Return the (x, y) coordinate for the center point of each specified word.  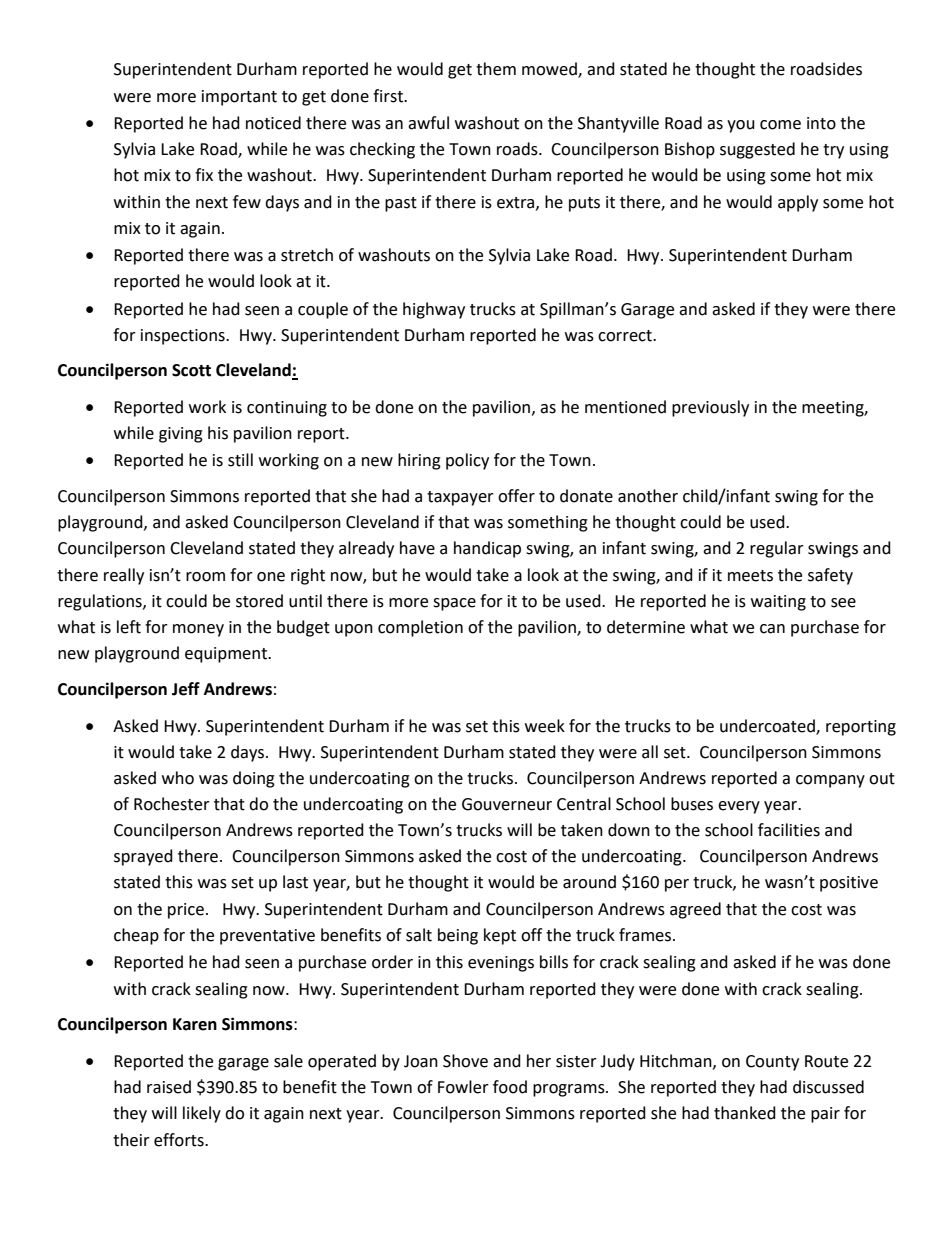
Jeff (186, 689)
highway (434, 310)
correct (626, 336)
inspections (184, 337)
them (496, 69)
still (240, 460)
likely (202, 1114)
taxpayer (460, 498)
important (239, 98)
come (780, 125)
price (186, 911)
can (772, 629)
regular (777, 549)
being (458, 936)
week (545, 726)
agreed (695, 910)
